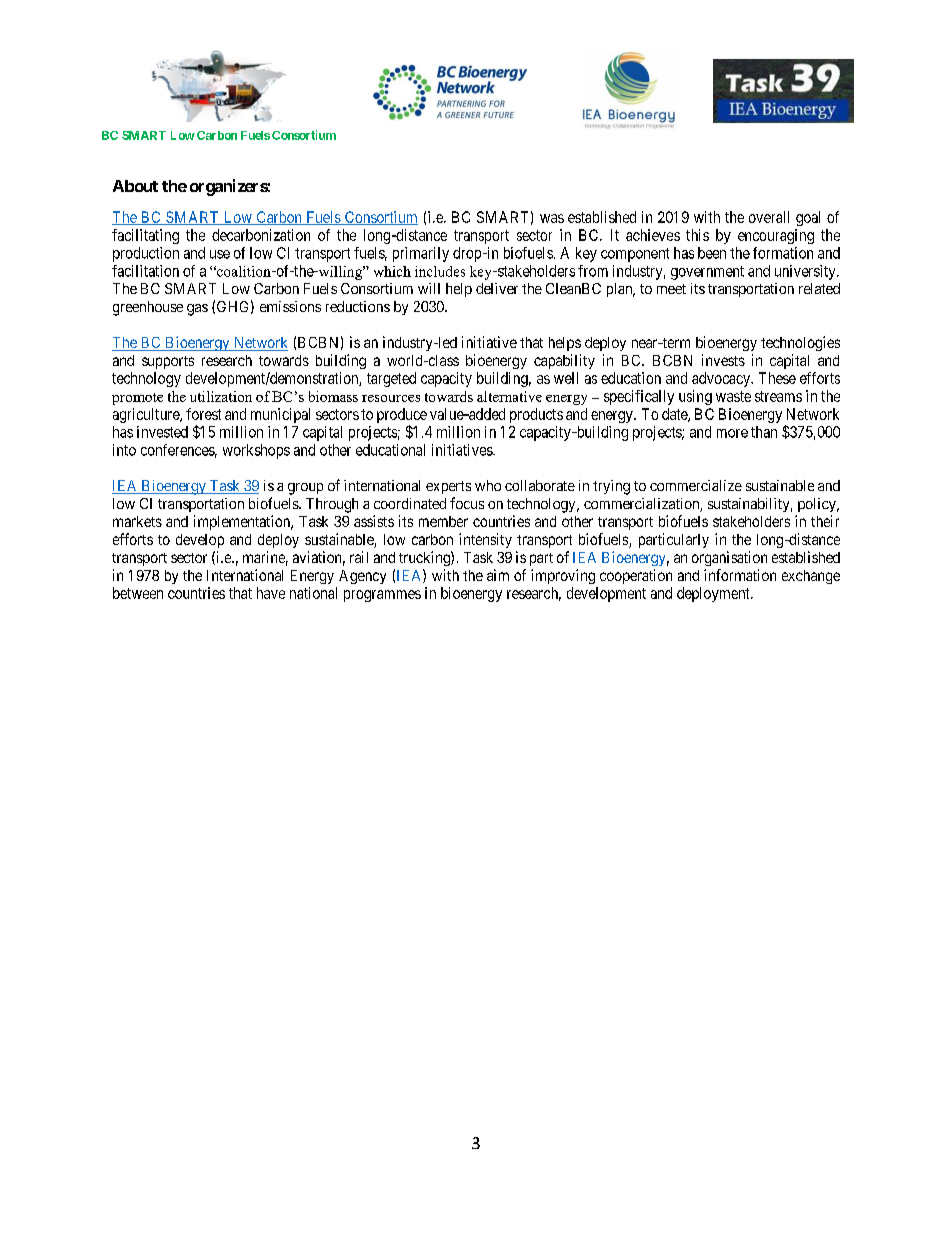 This document has width=952, height=1233. Describe the element at coordinates (135, 186) in the document. I see `About` at that location.
